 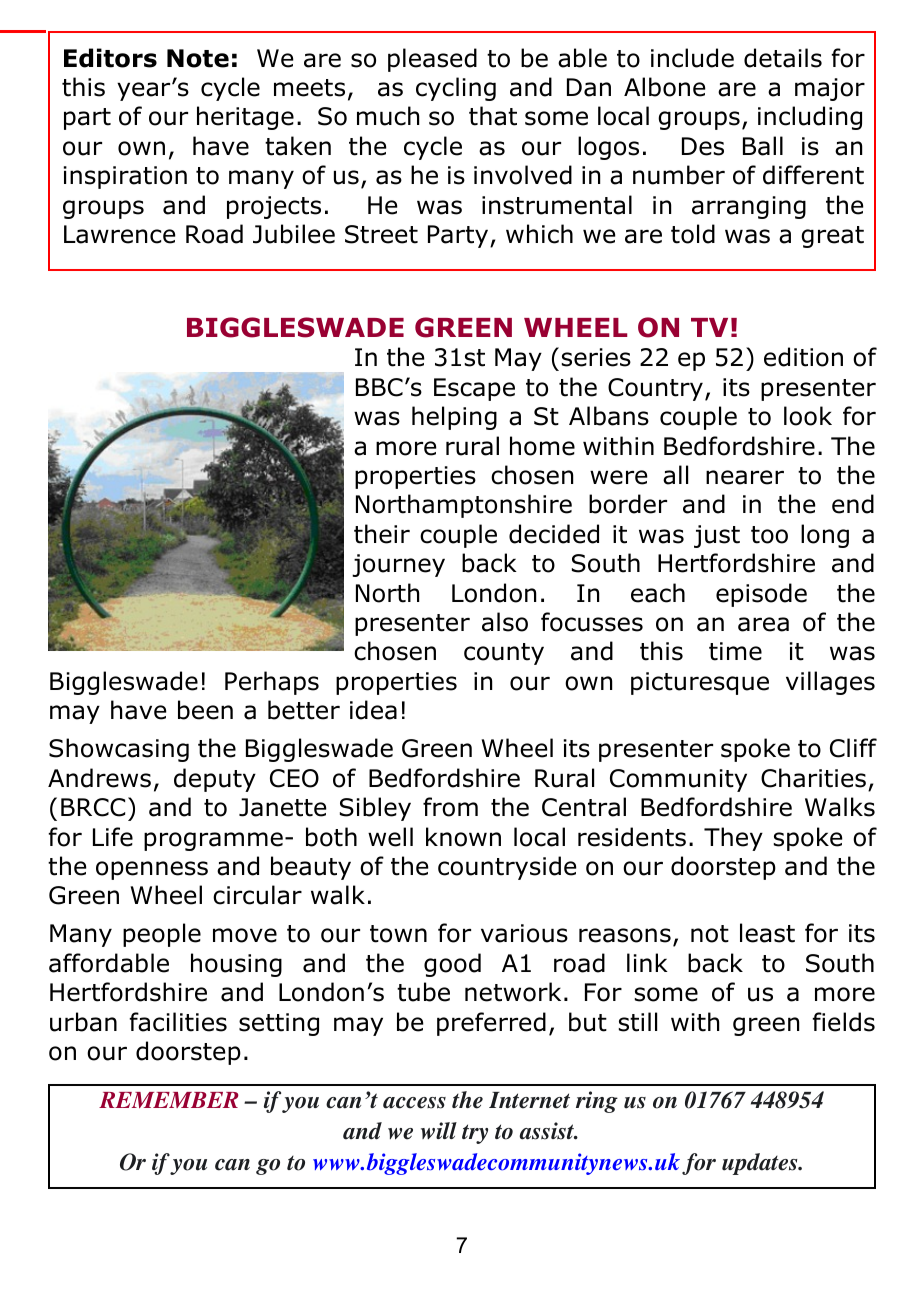 I want to click on Perhaps, so click(x=272, y=683).
